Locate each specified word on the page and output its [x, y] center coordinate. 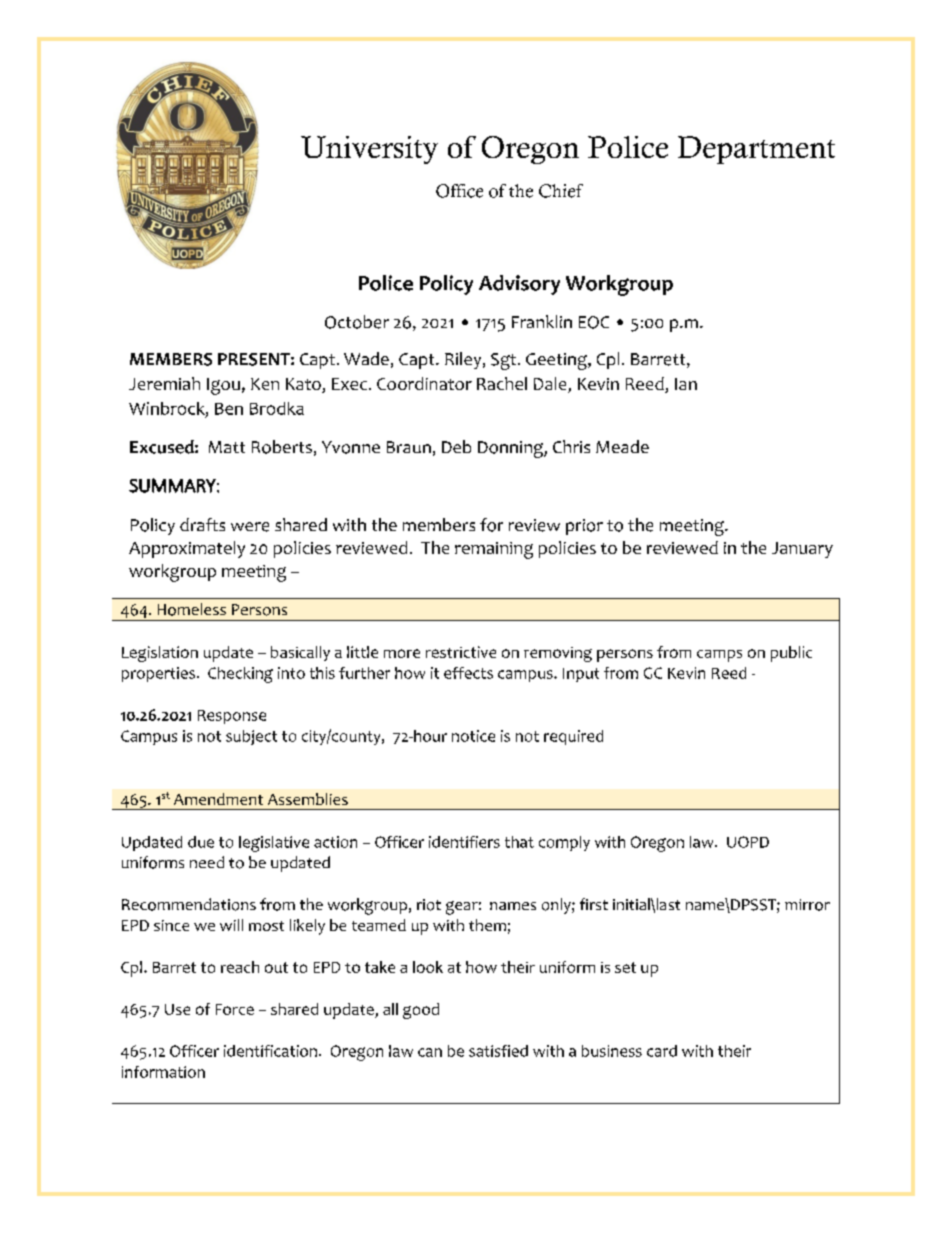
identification [270, 1051]
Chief [561, 191]
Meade [622, 446]
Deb [456, 446]
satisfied [498, 1051]
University [369, 150]
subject [251, 737]
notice [473, 736]
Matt [227, 447]
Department [756, 150]
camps [719, 656]
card [662, 1051]
